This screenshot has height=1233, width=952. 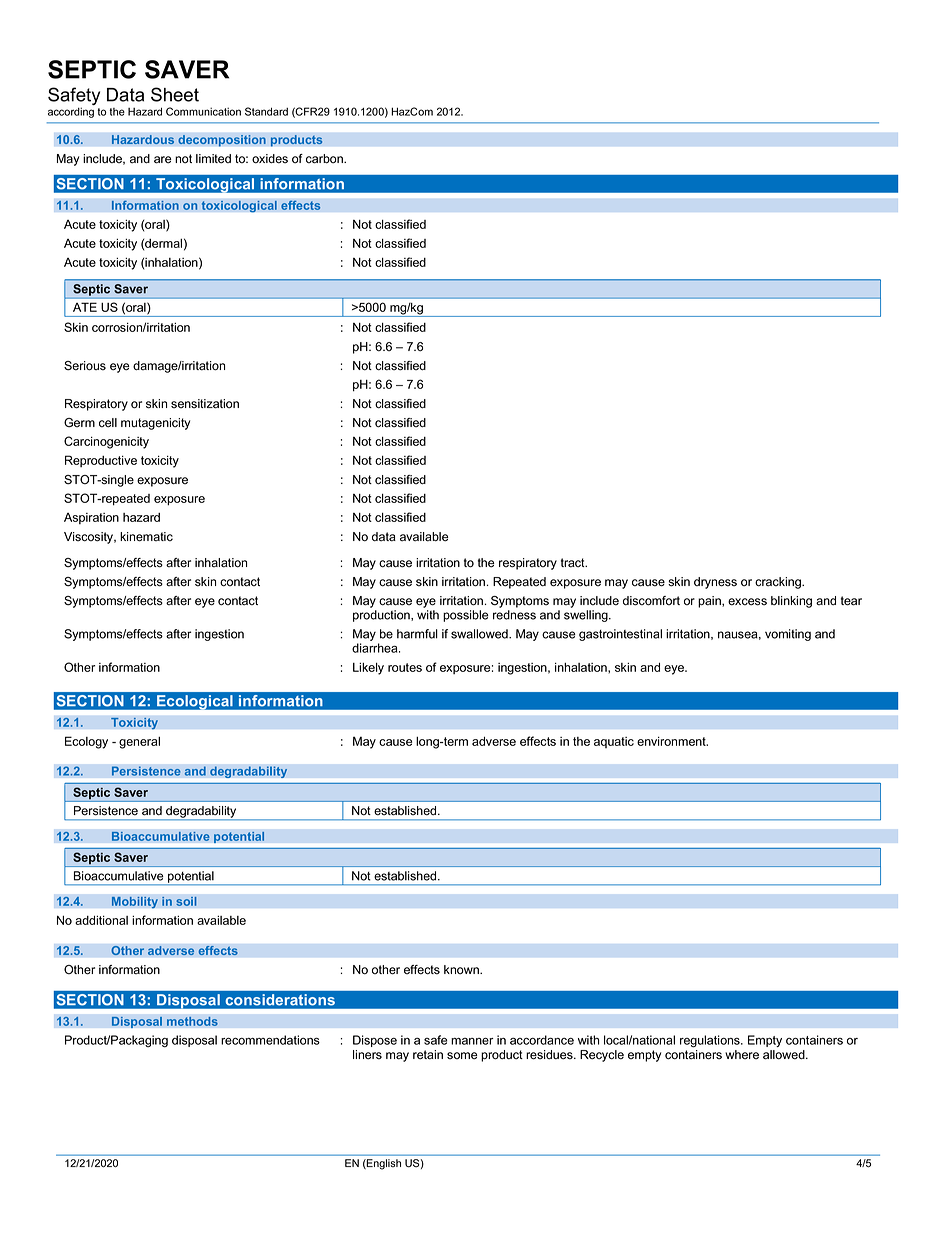 I want to click on dryness, so click(x=715, y=583).
